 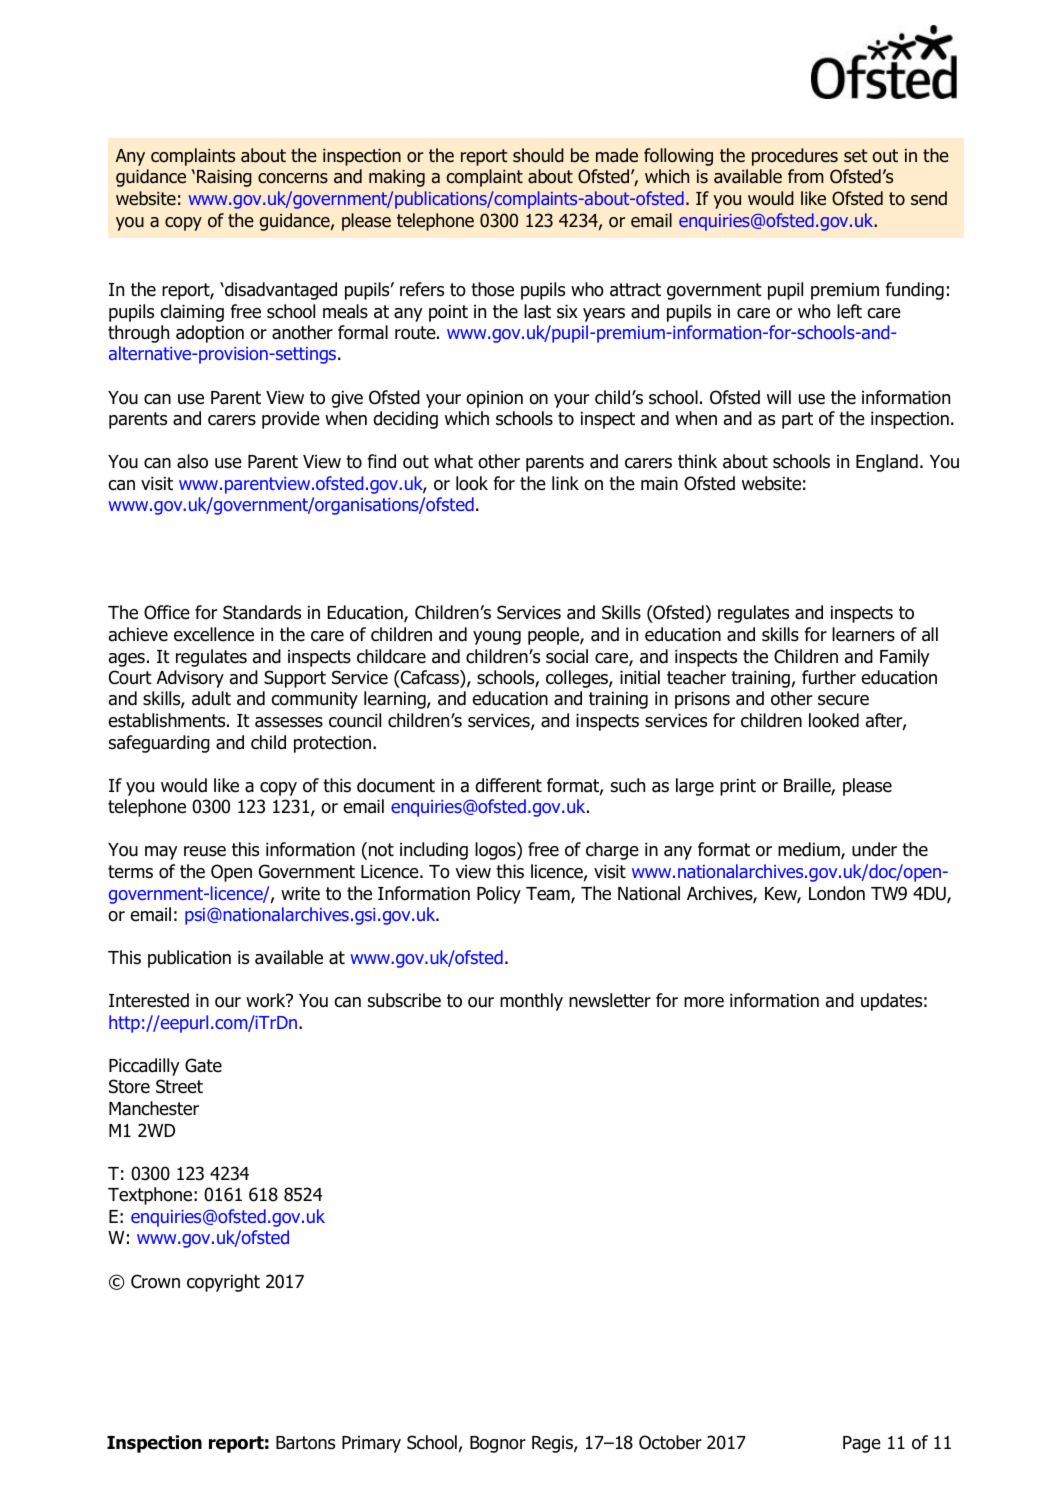 What do you see at coordinates (371, 1444) in the image?
I see `Primary` at bounding box center [371, 1444].
